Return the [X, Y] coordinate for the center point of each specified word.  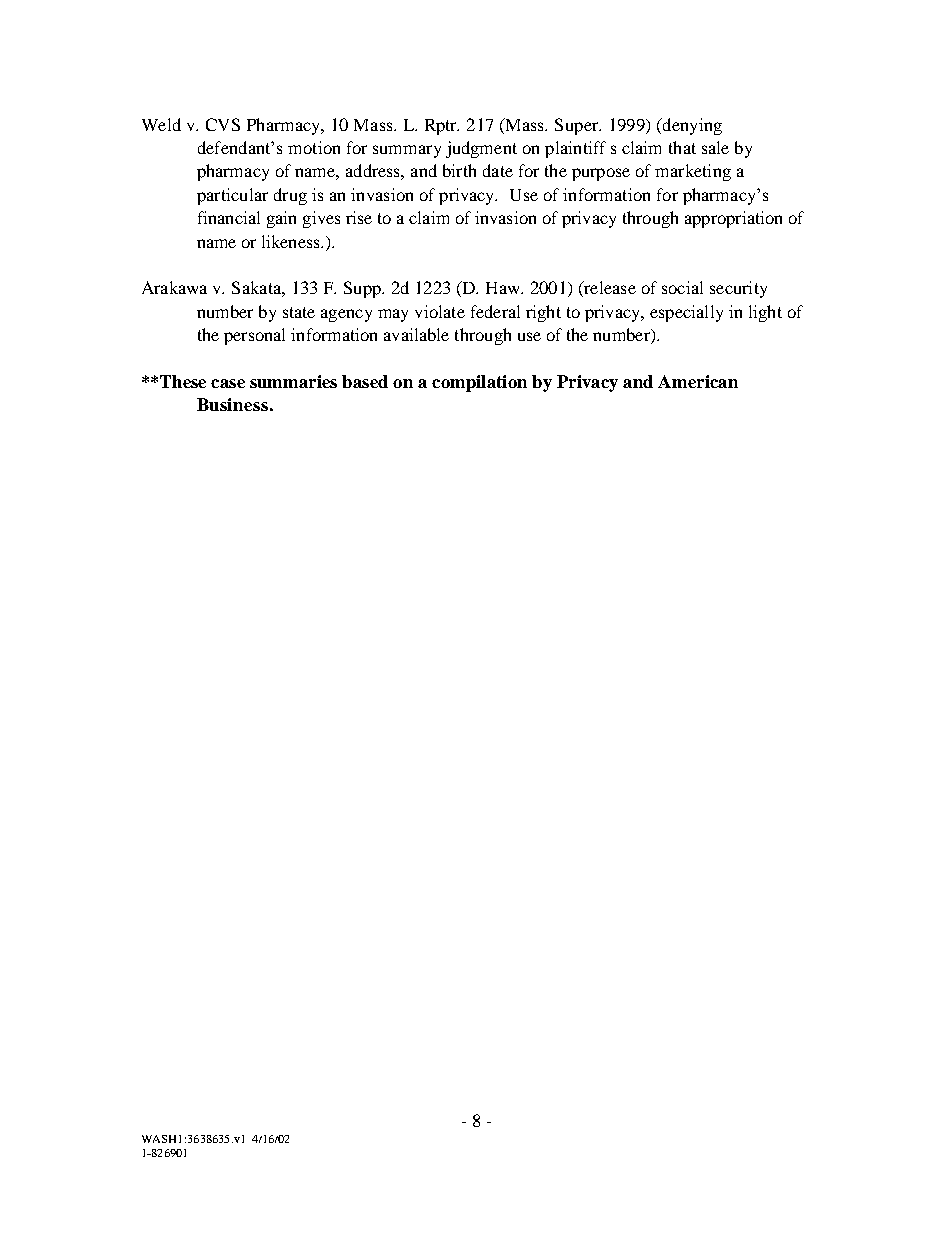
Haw [504, 288]
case [228, 383]
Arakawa [174, 287]
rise [359, 217]
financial [229, 217]
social [682, 287]
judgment [481, 149]
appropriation [733, 219]
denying [691, 126]
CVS [223, 124]
